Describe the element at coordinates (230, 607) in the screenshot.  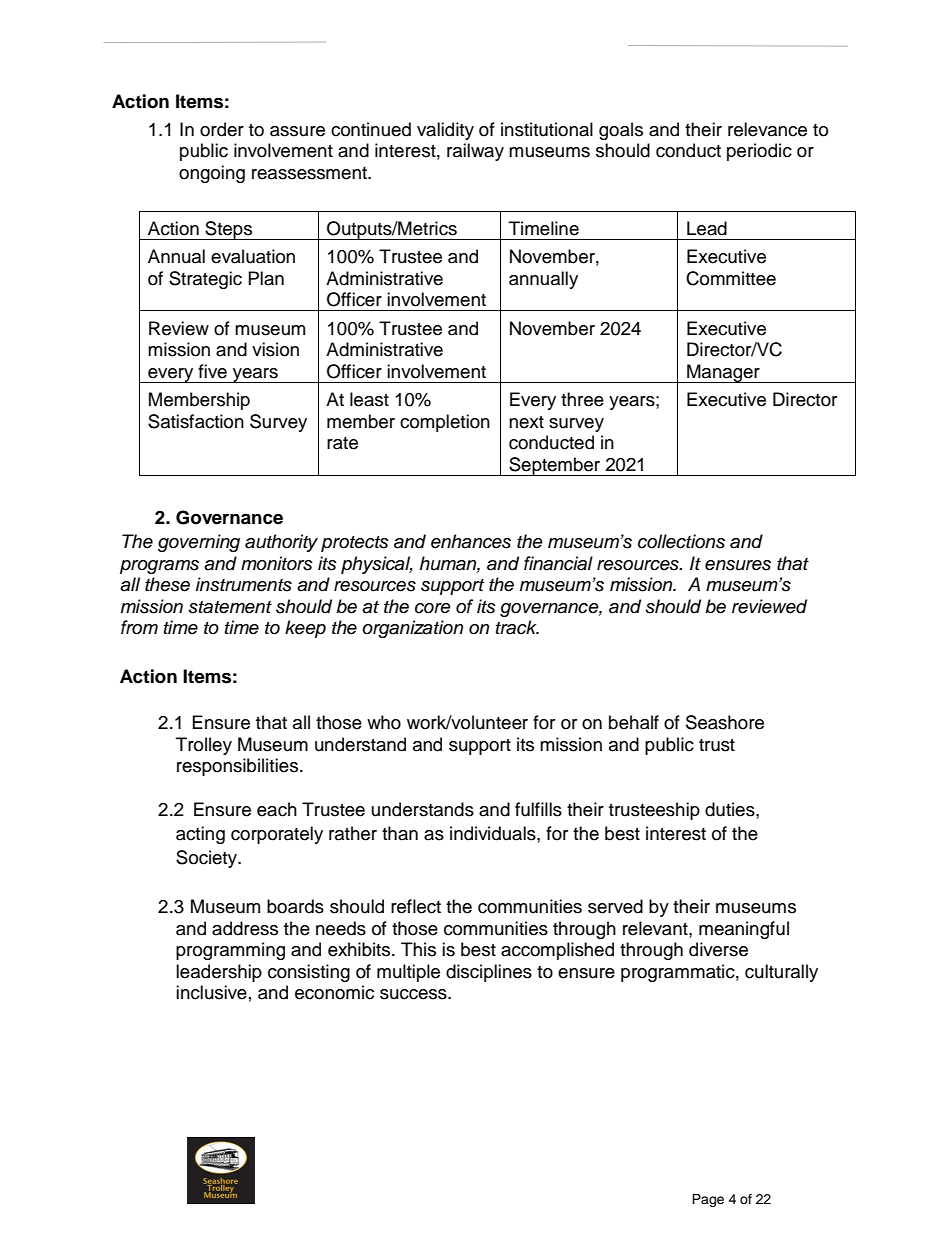
I see `statement` at that location.
